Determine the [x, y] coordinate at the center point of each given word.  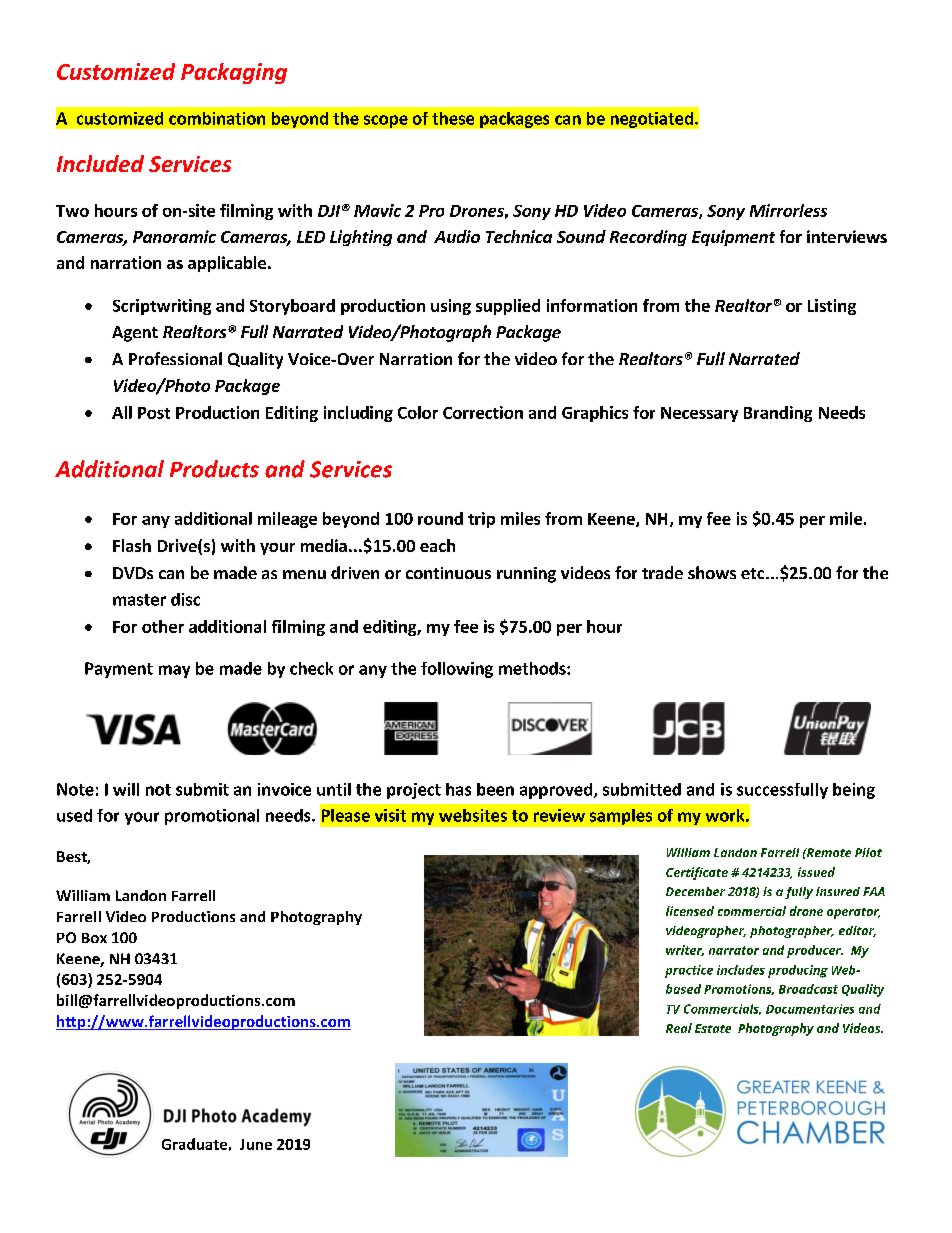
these [453, 118]
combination [217, 118]
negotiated [652, 120]
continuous [448, 573]
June [256, 1144]
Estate [713, 1028]
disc [185, 599]
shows [712, 572]
